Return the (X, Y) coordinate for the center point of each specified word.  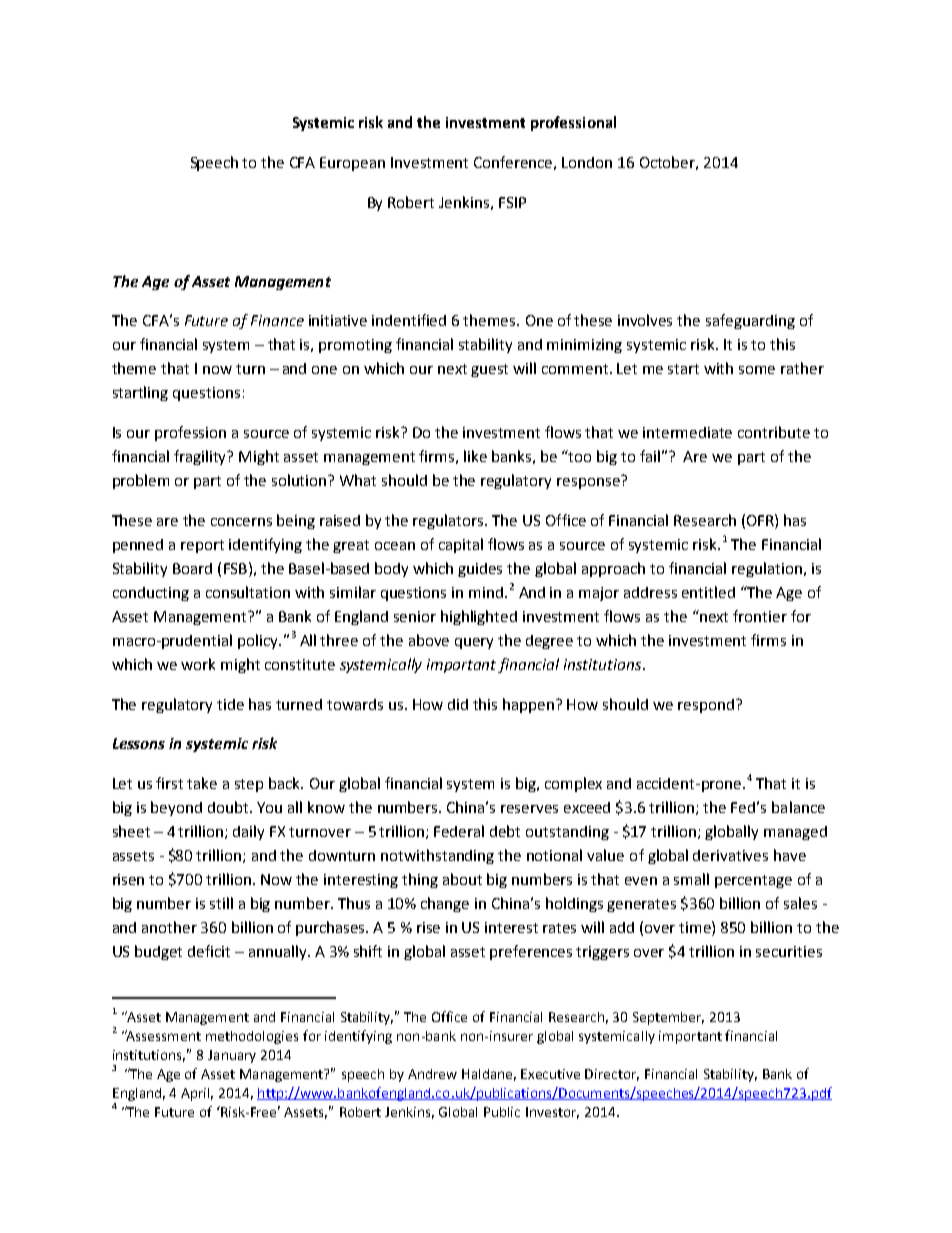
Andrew (432, 1074)
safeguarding (750, 321)
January (232, 1056)
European (352, 164)
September (668, 1018)
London (587, 162)
